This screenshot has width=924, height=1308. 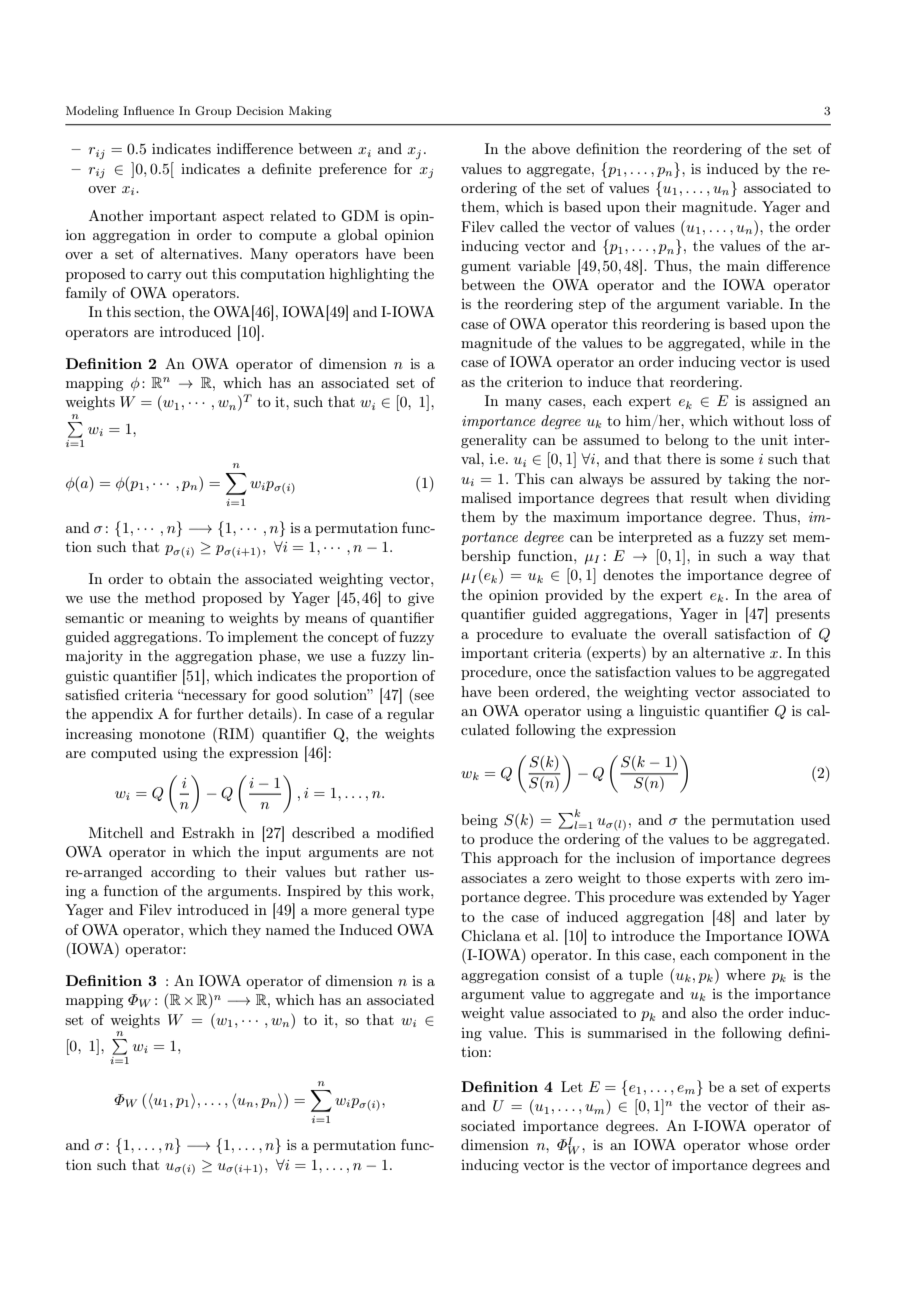 I want to click on presents, so click(x=803, y=615).
